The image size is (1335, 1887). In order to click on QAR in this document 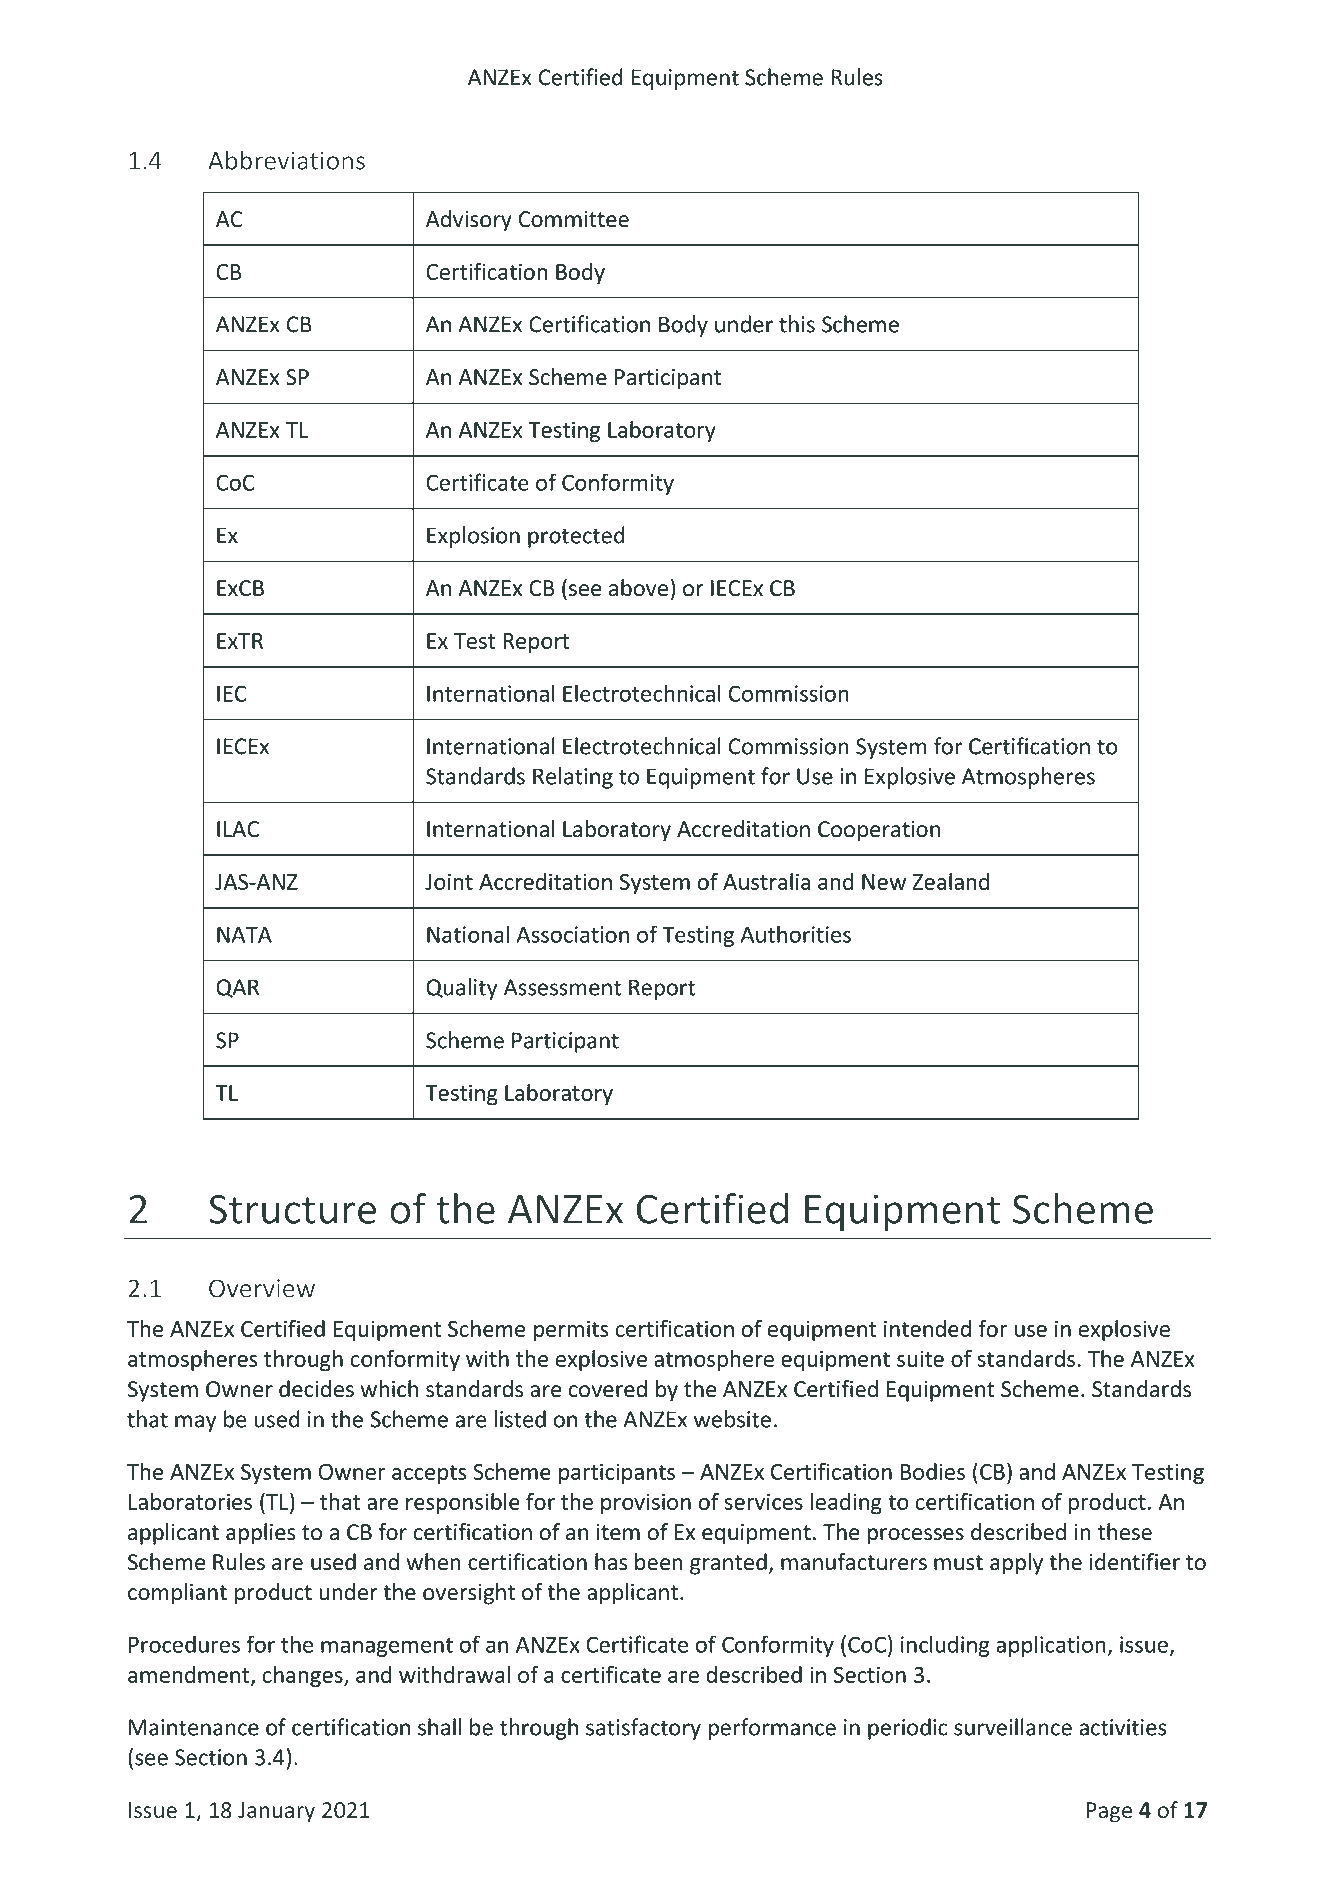, I will do `click(237, 988)`.
